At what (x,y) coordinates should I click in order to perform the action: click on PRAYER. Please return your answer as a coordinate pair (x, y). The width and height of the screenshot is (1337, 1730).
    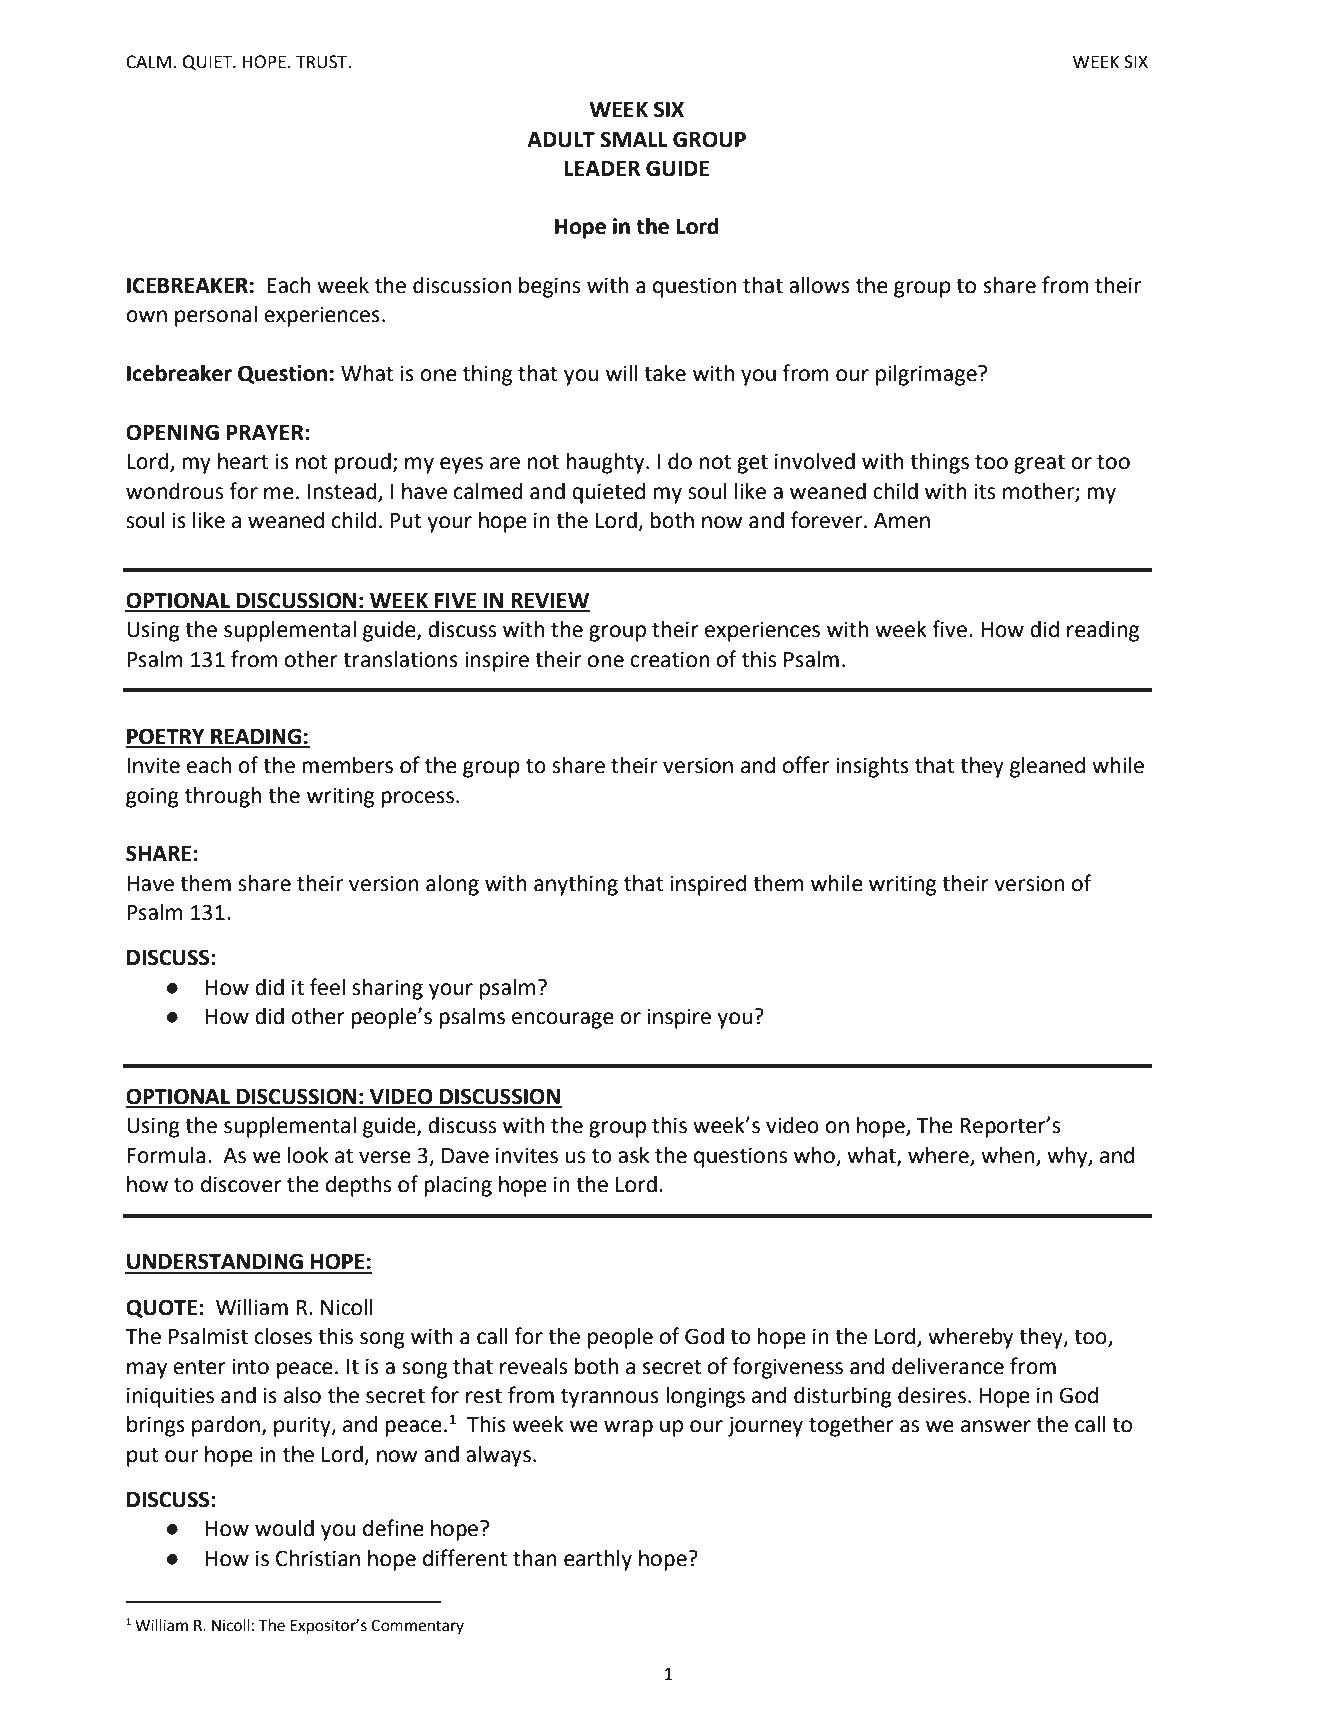
    Looking at the image, I should click on (266, 432).
